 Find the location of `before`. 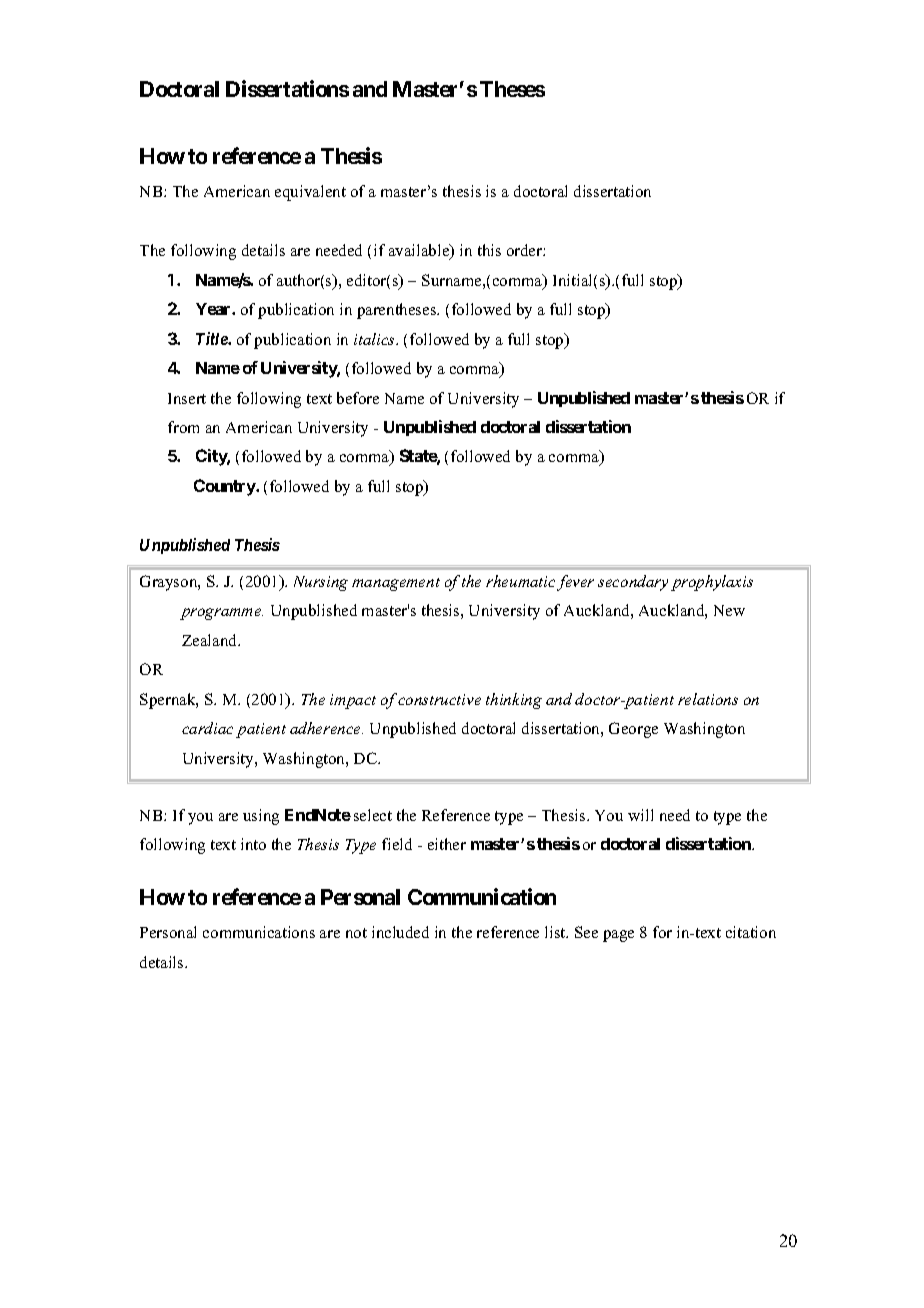

before is located at coordinates (358, 398).
